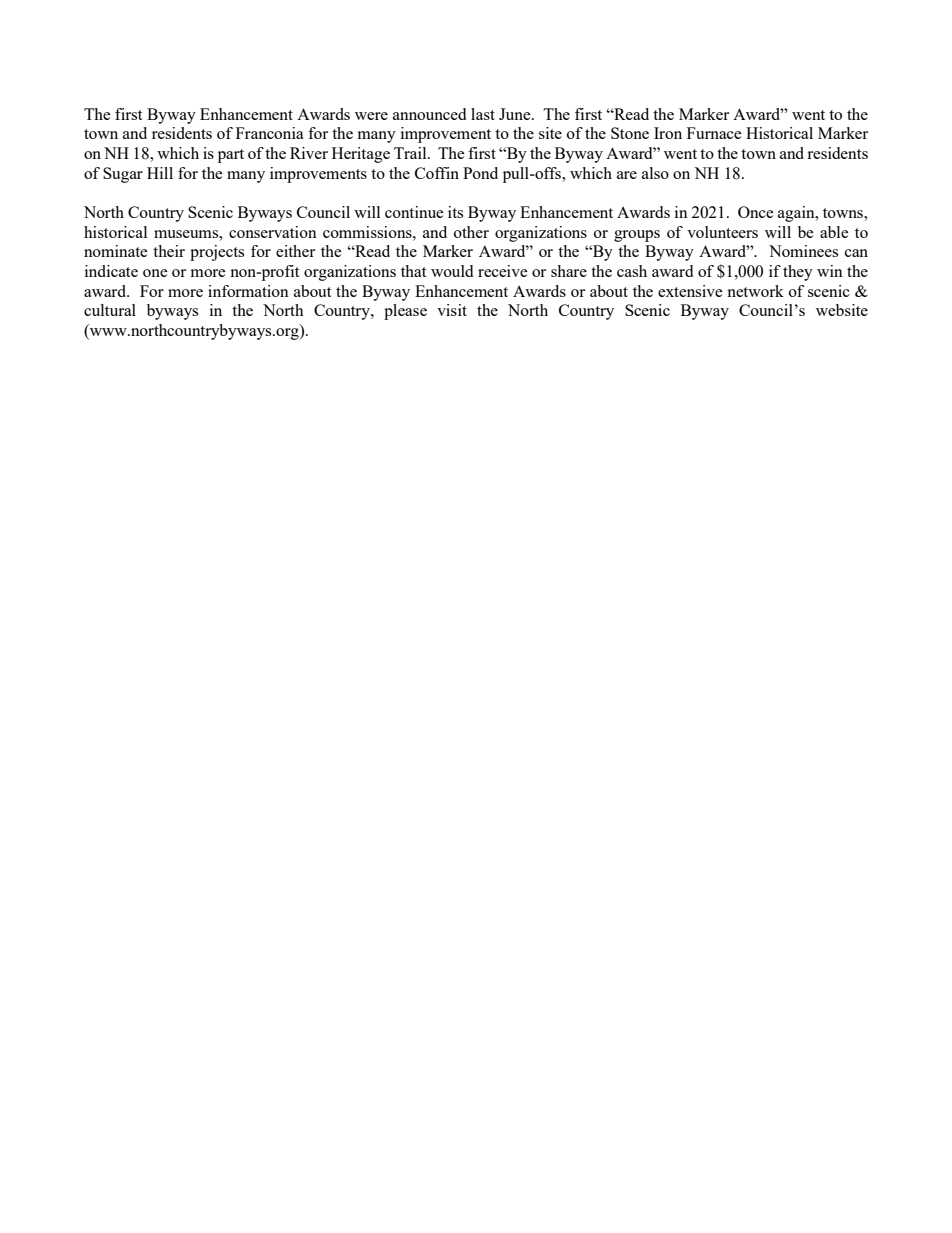 Image resolution: width=952 pixels, height=1233 pixels. I want to click on Franconia, so click(270, 133).
